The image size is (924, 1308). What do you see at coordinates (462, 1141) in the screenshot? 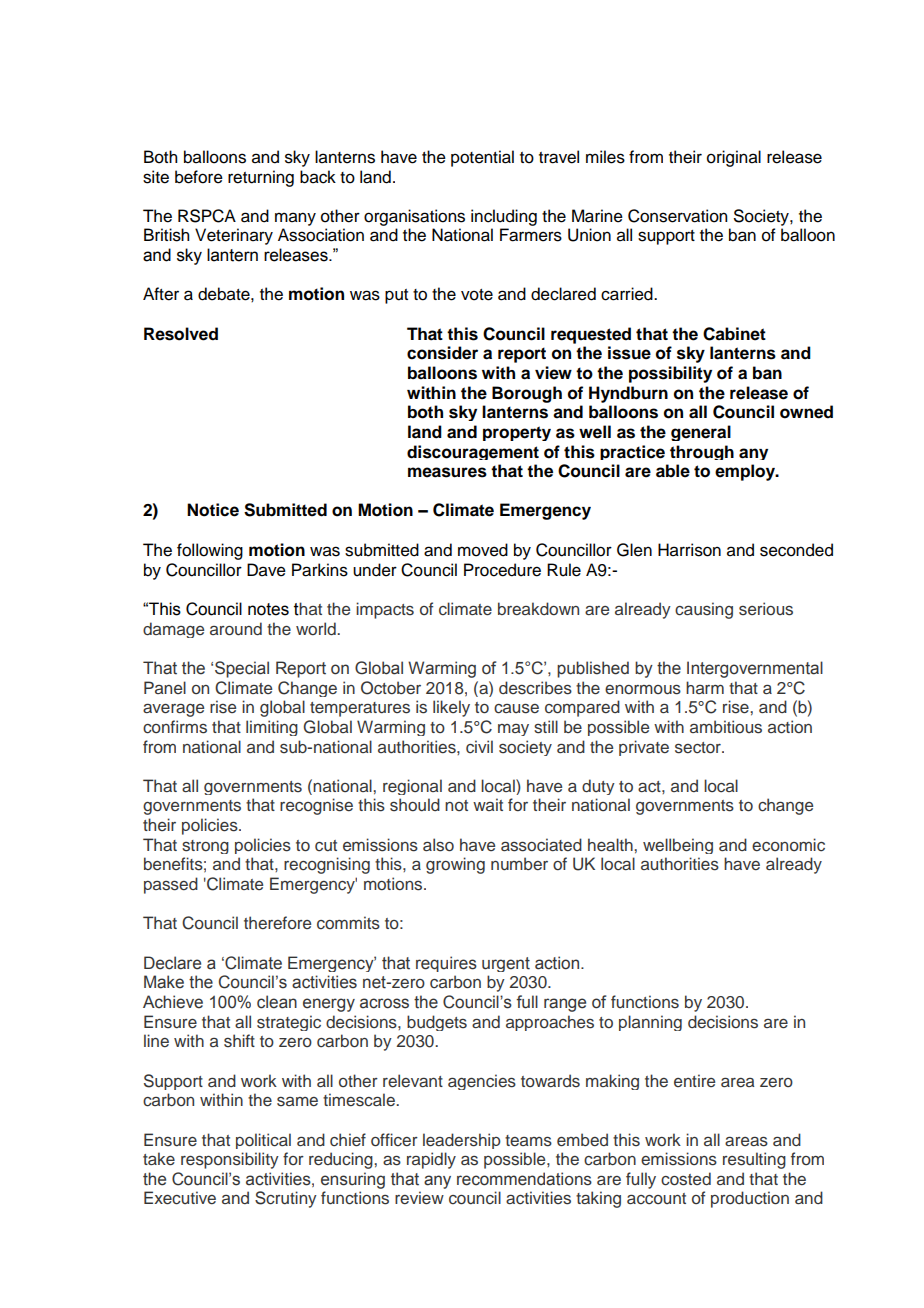
I see `leadership` at bounding box center [462, 1141].
